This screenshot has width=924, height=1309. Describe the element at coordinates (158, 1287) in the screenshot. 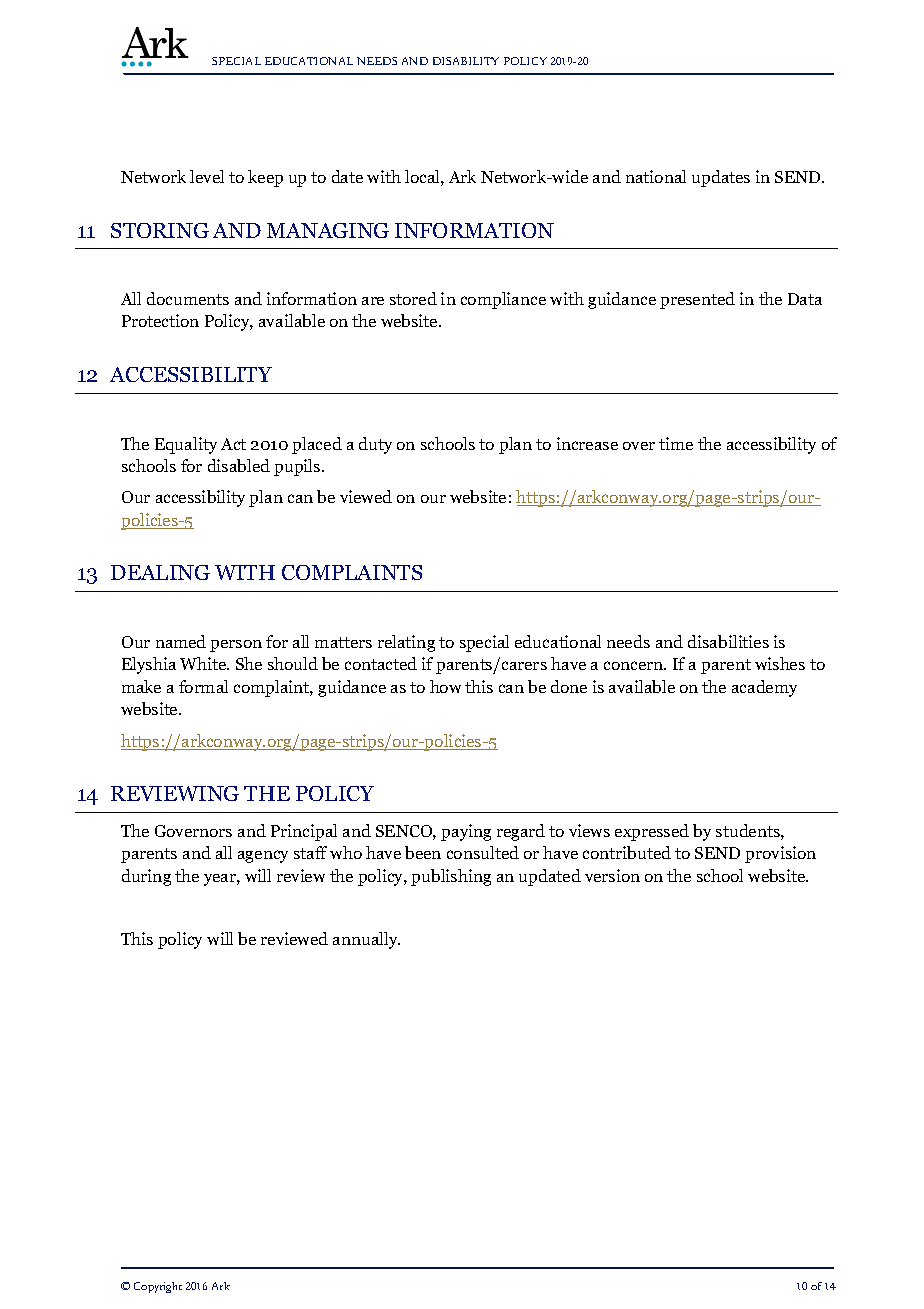

I see `Copyright` at that location.
